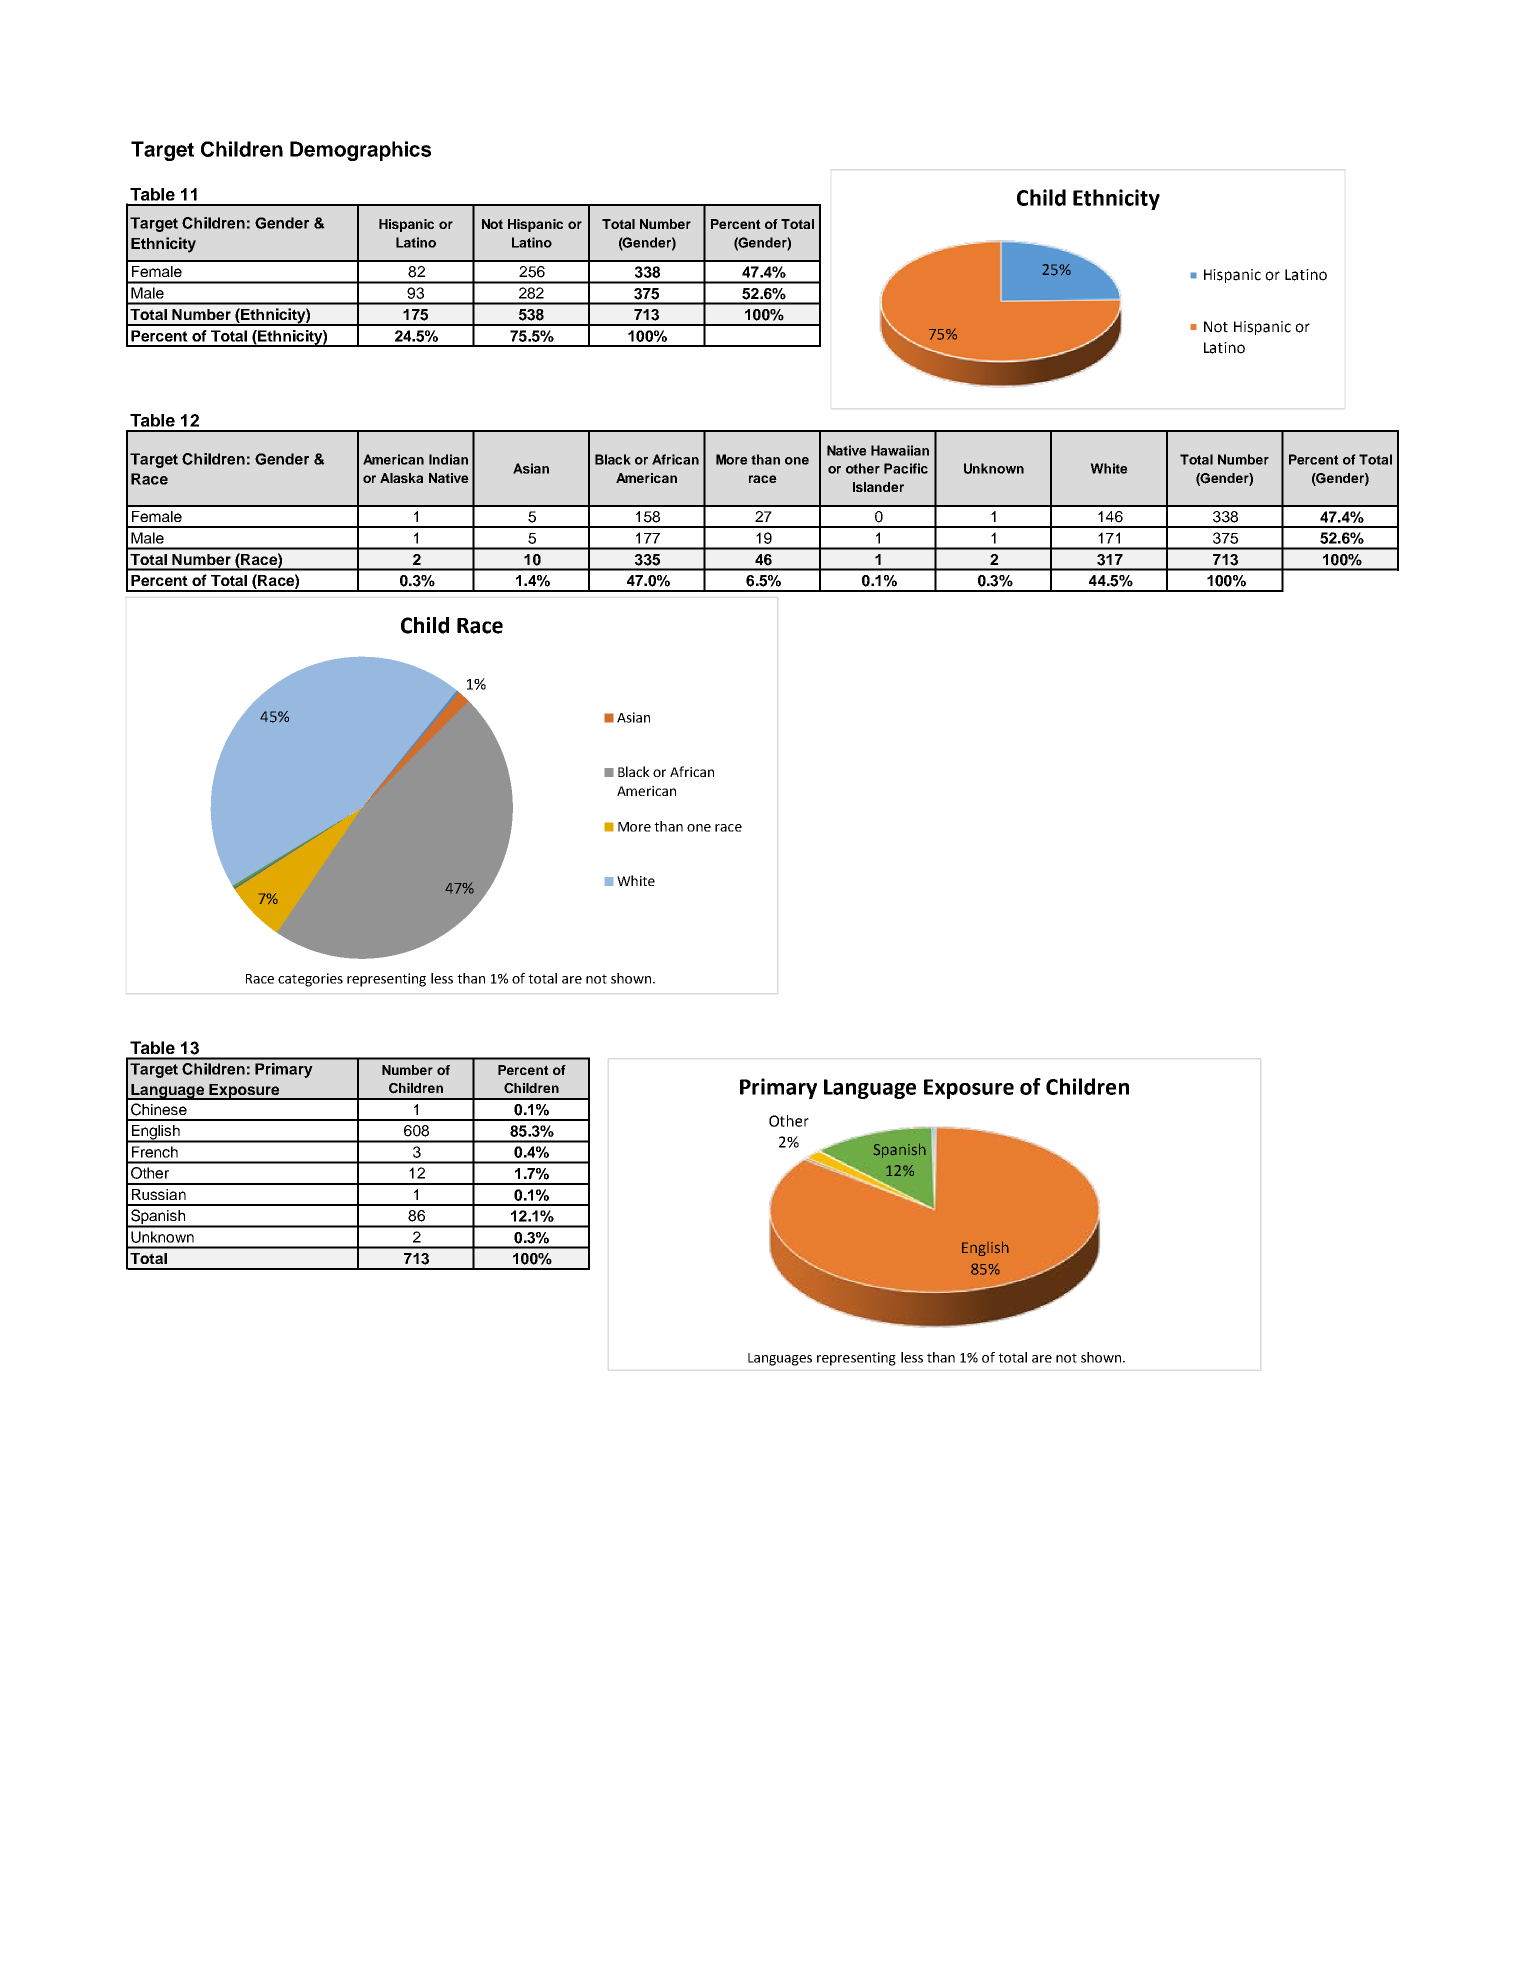  I want to click on Demographics, so click(360, 151).
